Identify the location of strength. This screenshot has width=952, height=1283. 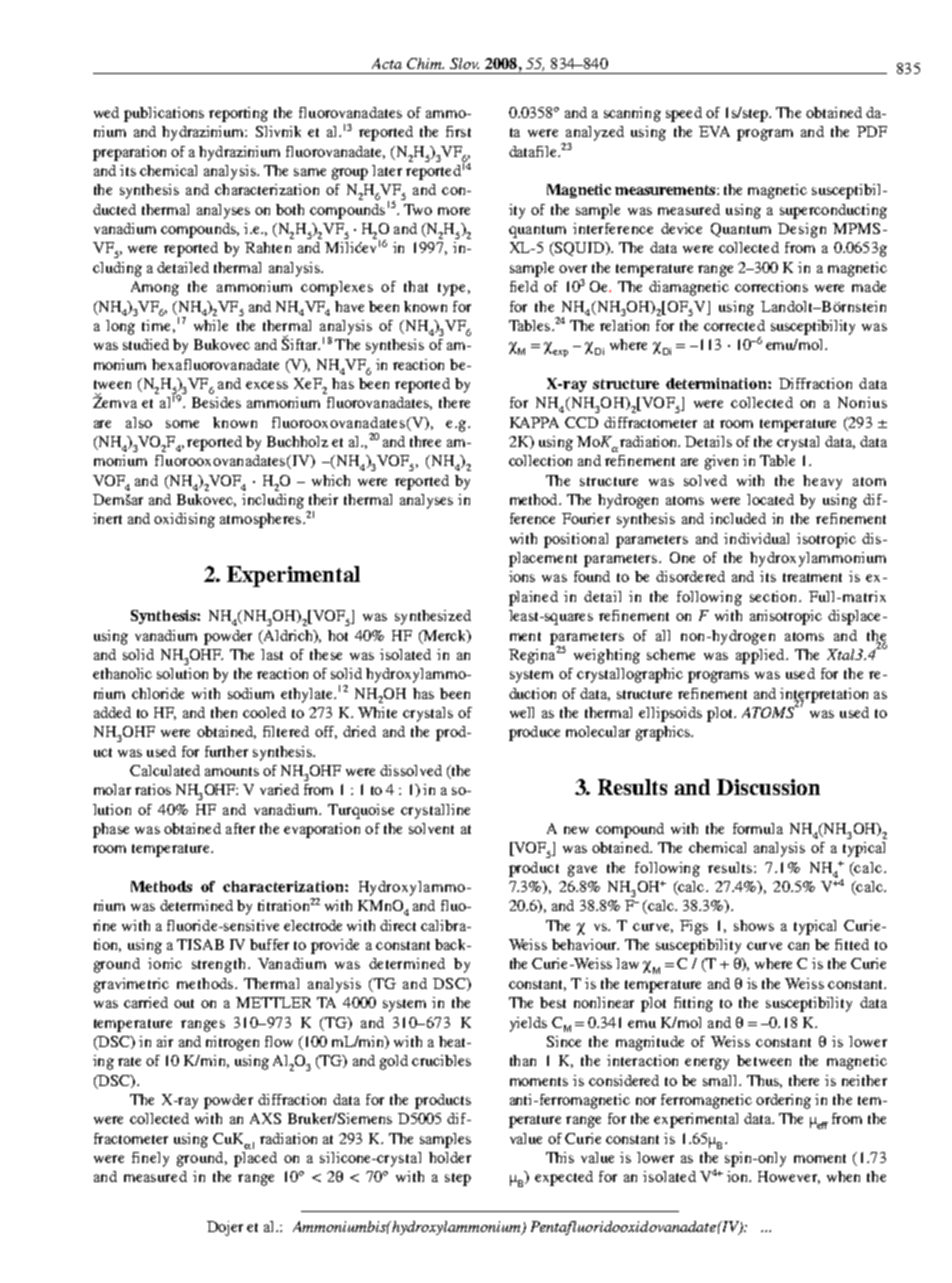
(220, 965).
